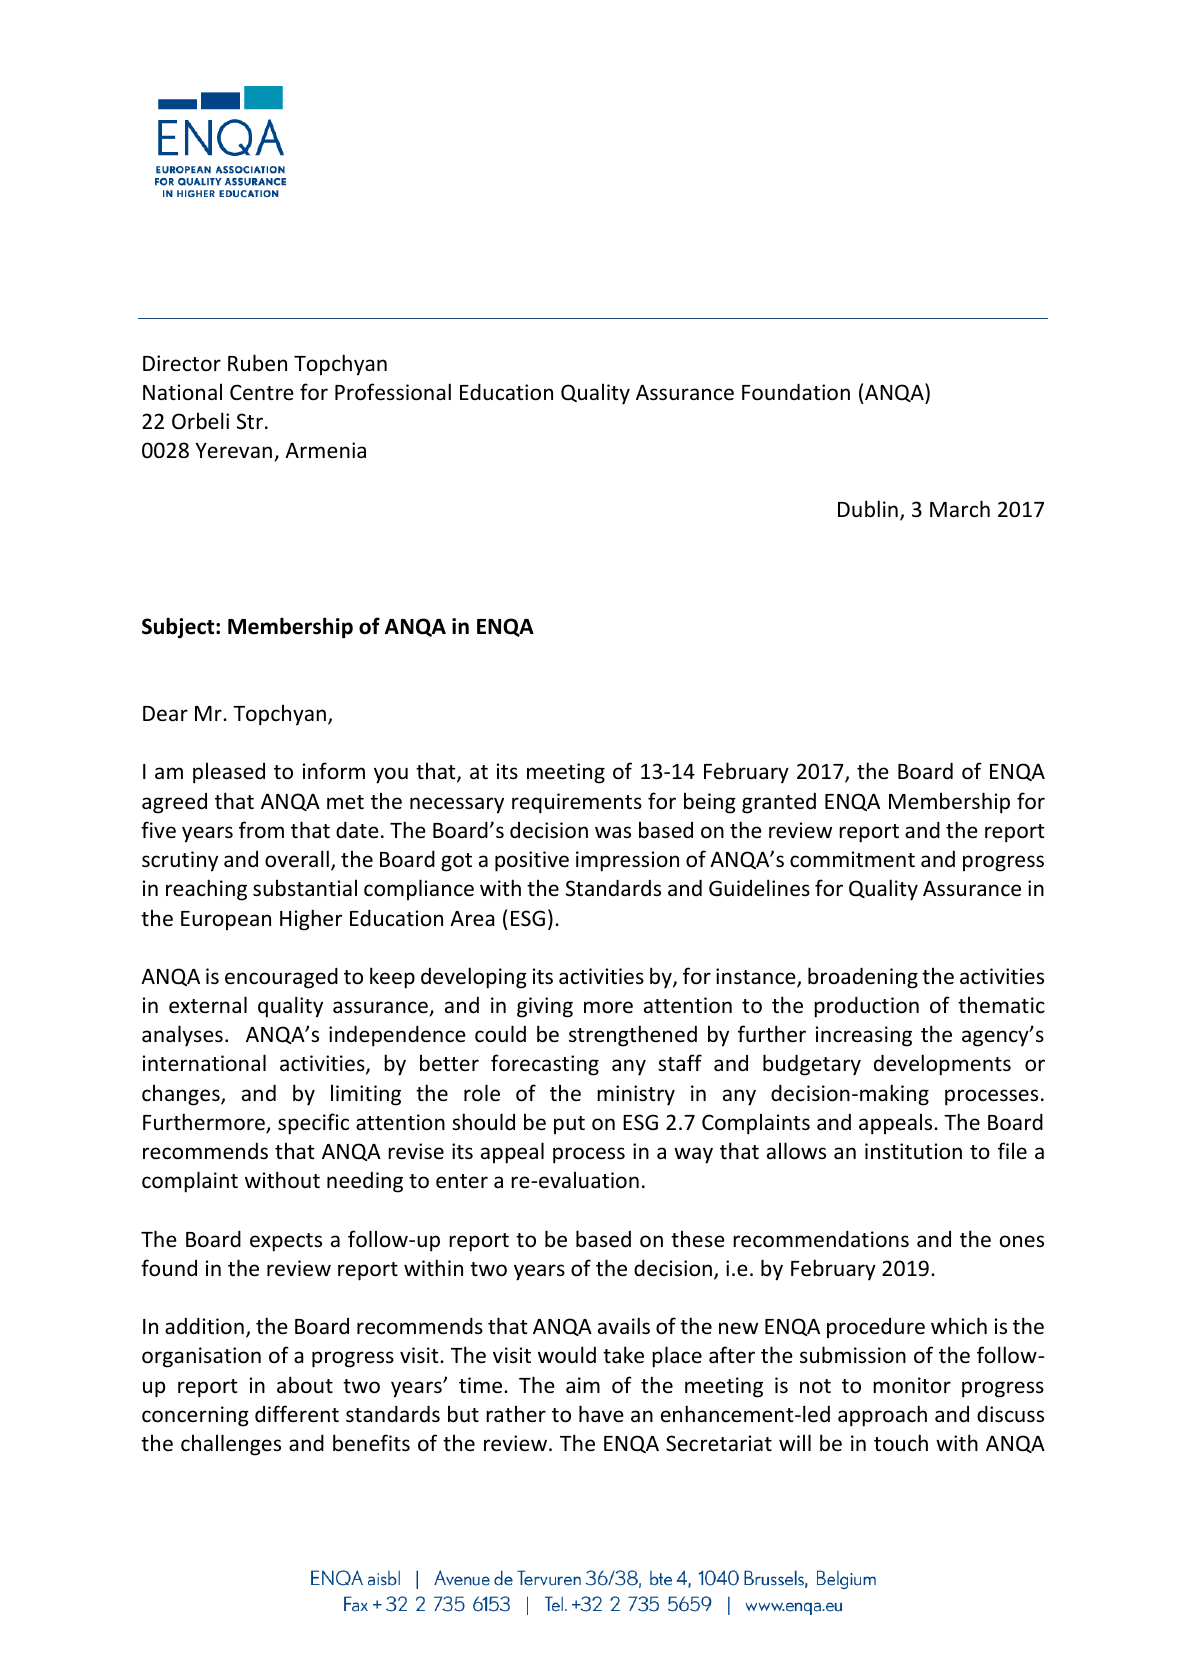  I want to click on Professional, so click(393, 392).
